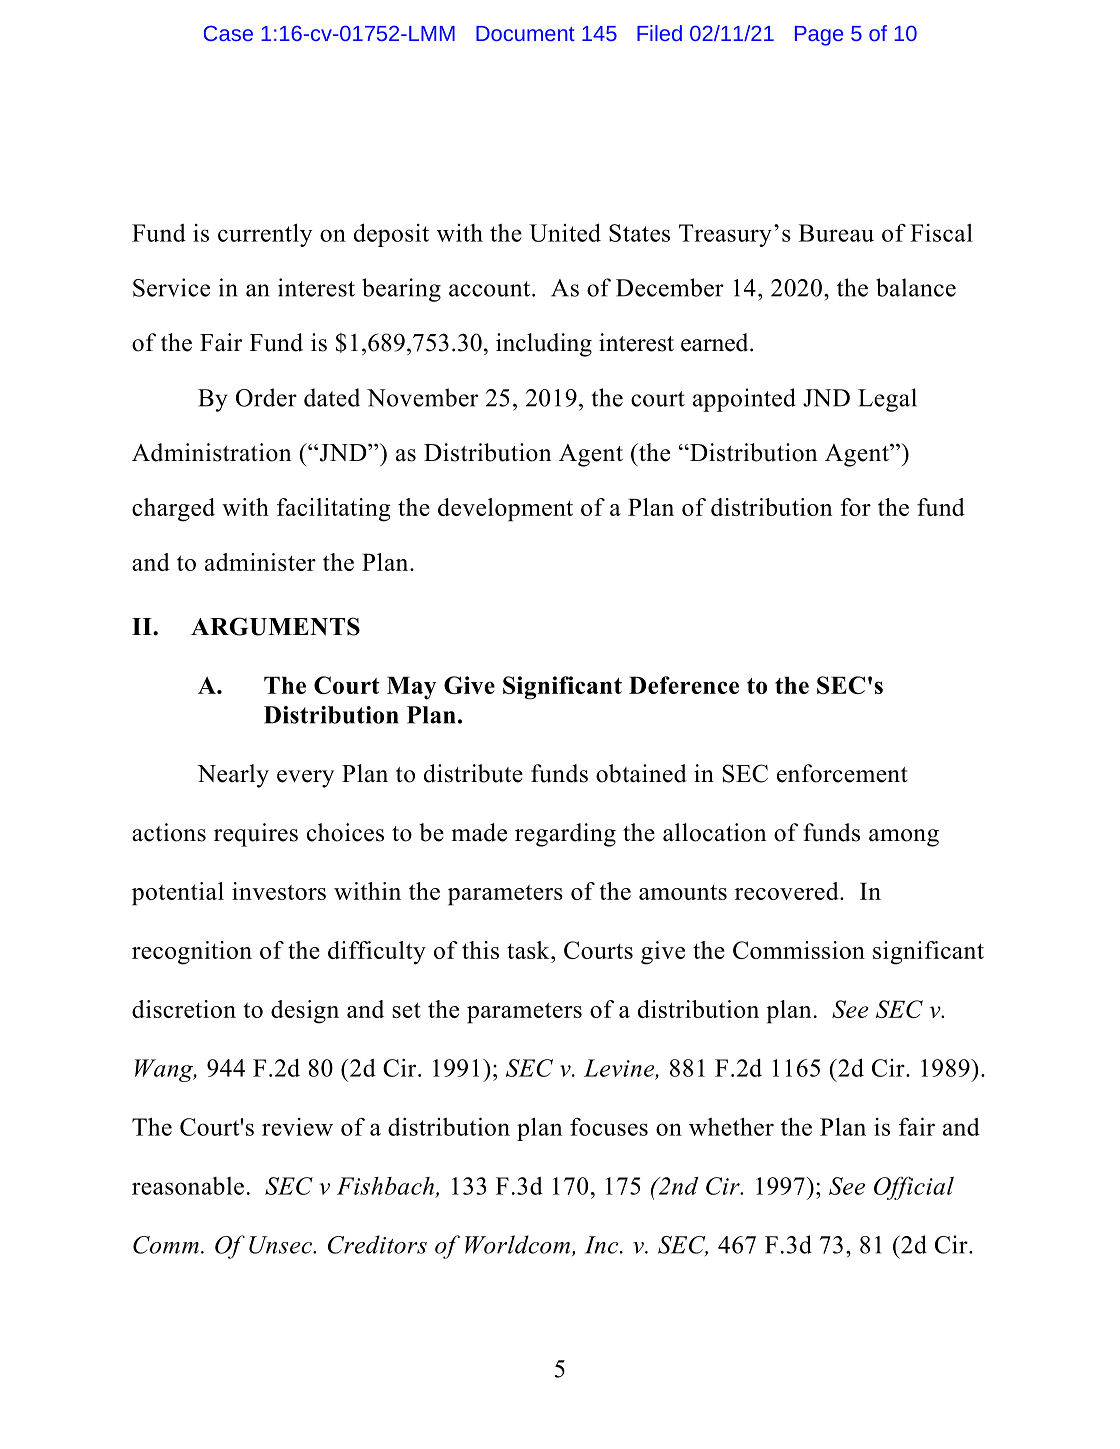 This screenshot has height=1449, width=1120. What do you see at coordinates (505, 510) in the screenshot?
I see `development` at bounding box center [505, 510].
